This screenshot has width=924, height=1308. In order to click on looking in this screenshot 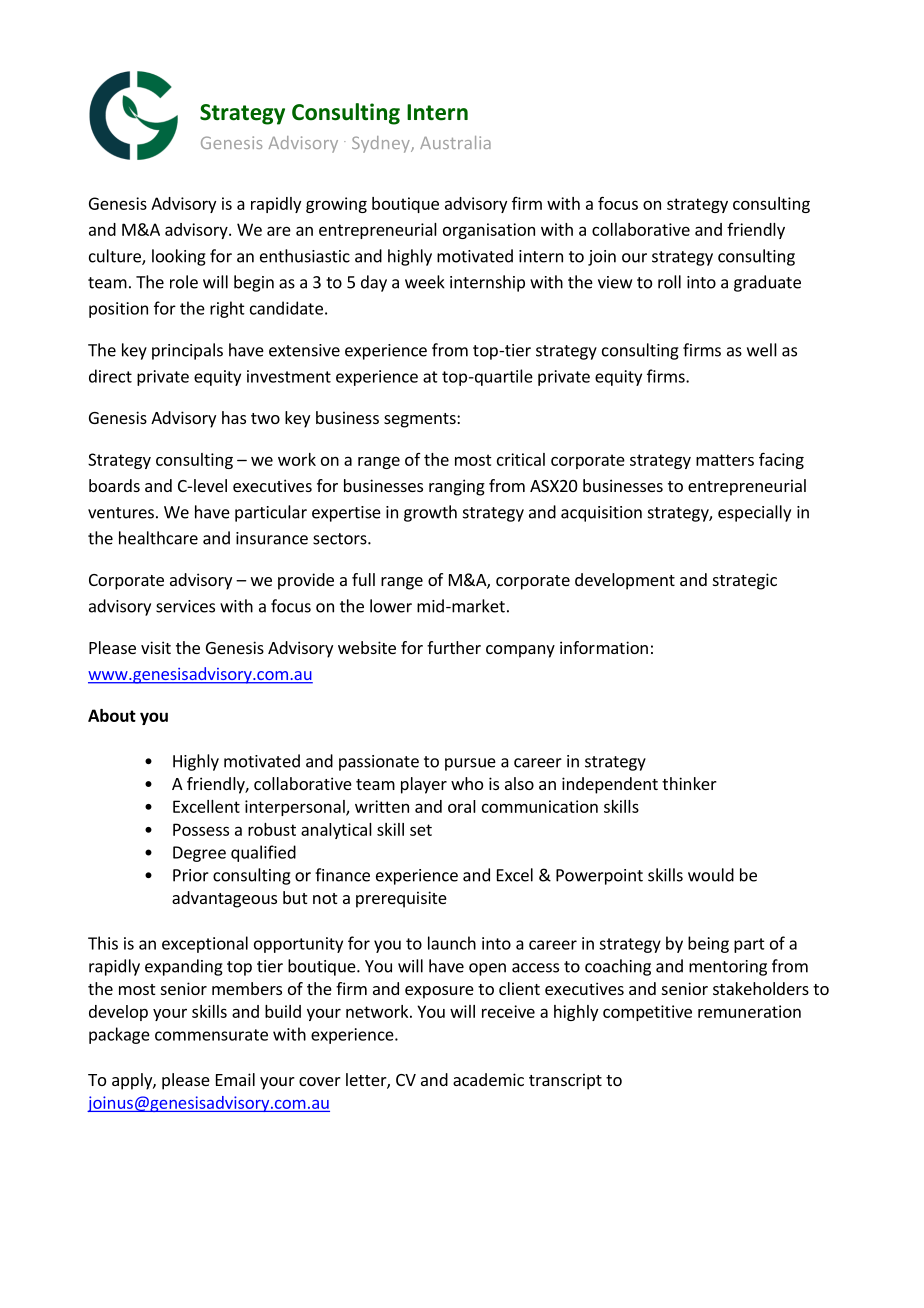, I will do `click(179, 257)`.
